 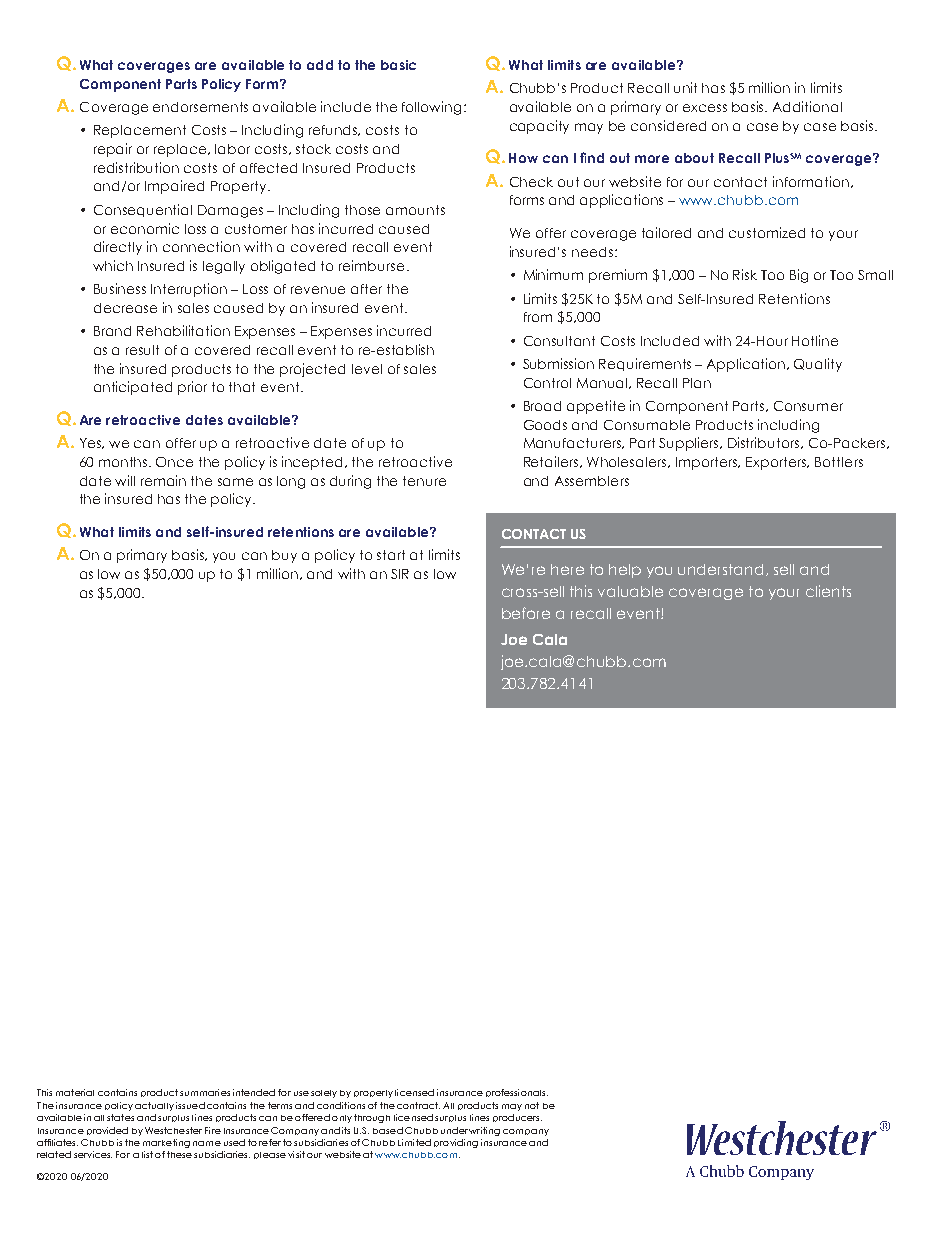 What do you see at coordinates (532, 1105) in the screenshot?
I see `not` at bounding box center [532, 1105].
